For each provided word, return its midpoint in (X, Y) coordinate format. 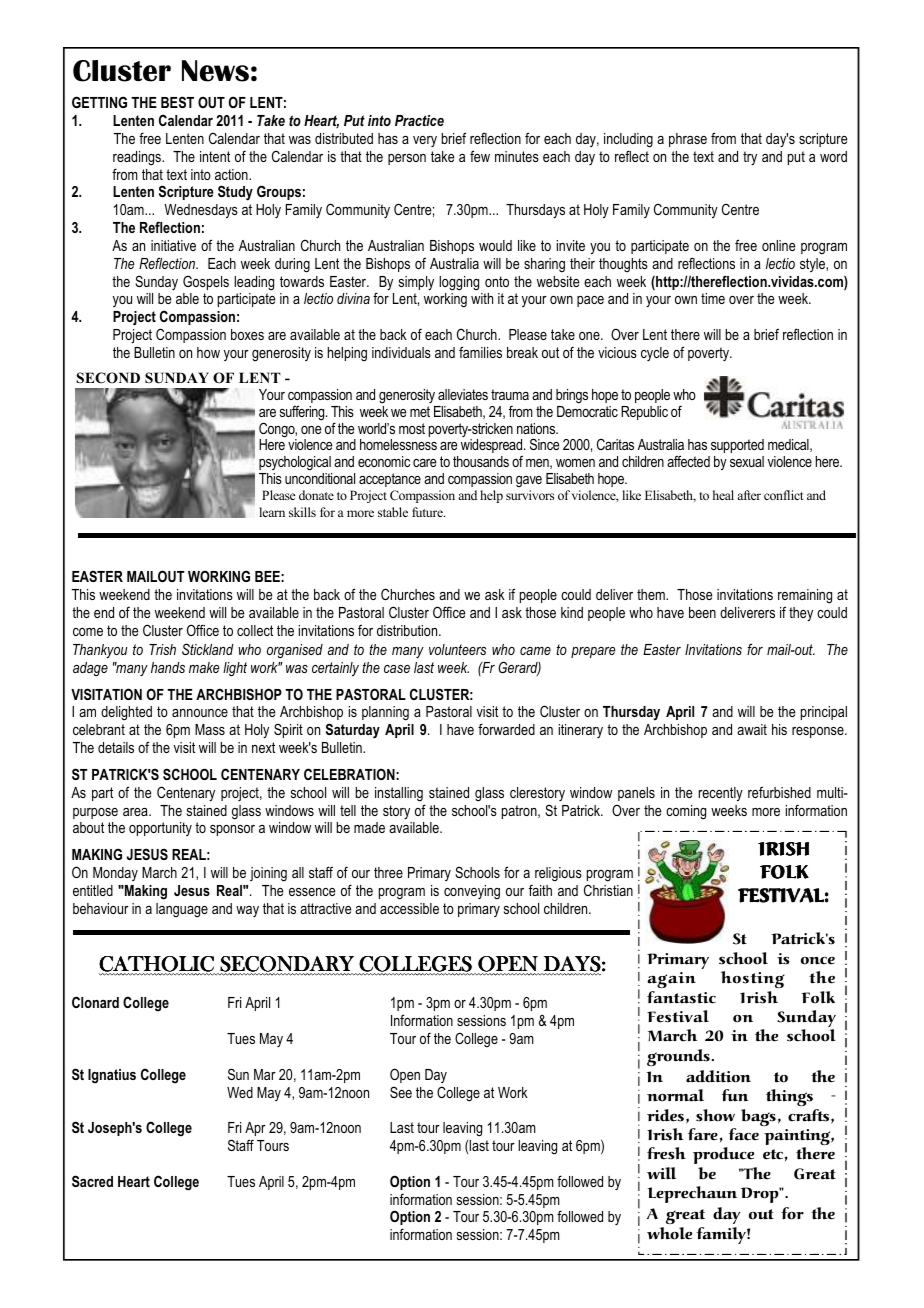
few (480, 156)
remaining (805, 596)
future (428, 512)
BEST (177, 102)
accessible (409, 908)
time (713, 298)
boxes (247, 334)
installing (399, 794)
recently (721, 794)
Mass (210, 729)
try (750, 158)
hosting (753, 979)
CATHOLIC (157, 965)
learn (272, 512)
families (480, 352)
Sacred (92, 1181)
